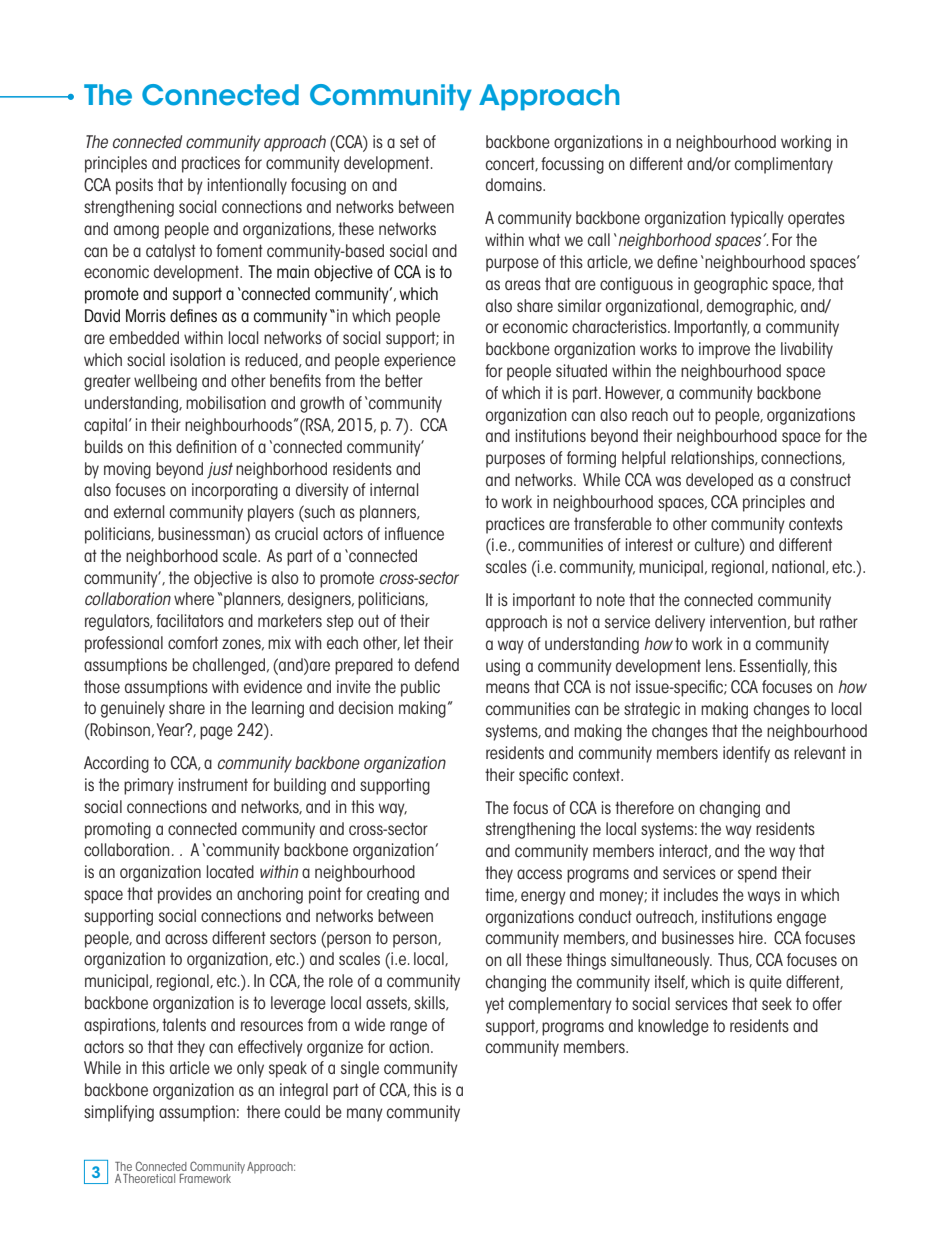 The image size is (952, 1233). I want to click on challenged, so click(229, 666).
